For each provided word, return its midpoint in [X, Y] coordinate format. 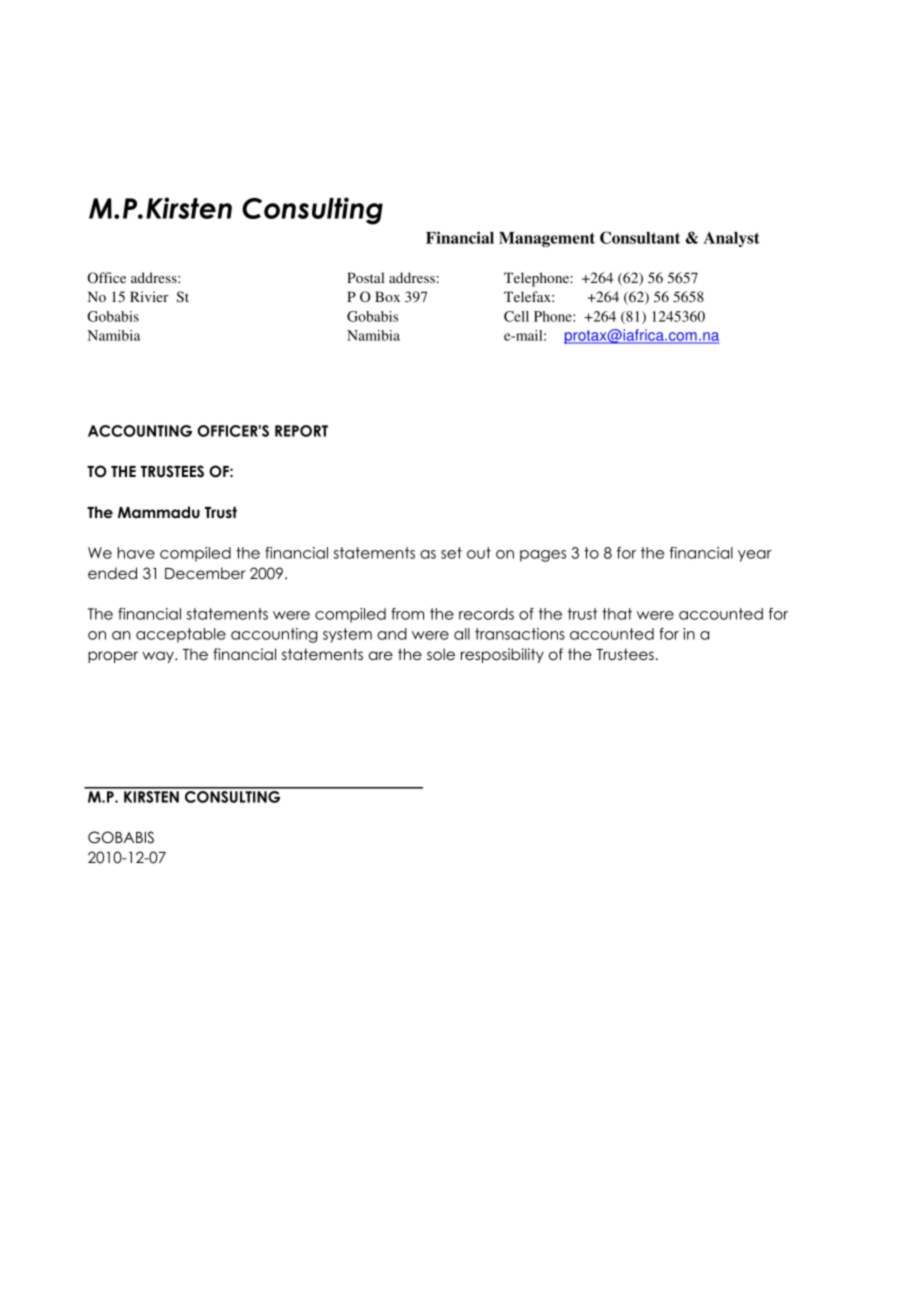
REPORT [301, 431]
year [755, 556]
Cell [516, 316]
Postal [366, 277]
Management [547, 239]
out [479, 553]
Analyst [731, 239]
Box [387, 296]
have [136, 553]
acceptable [181, 635]
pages [543, 556]
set [451, 553]
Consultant [640, 237]
